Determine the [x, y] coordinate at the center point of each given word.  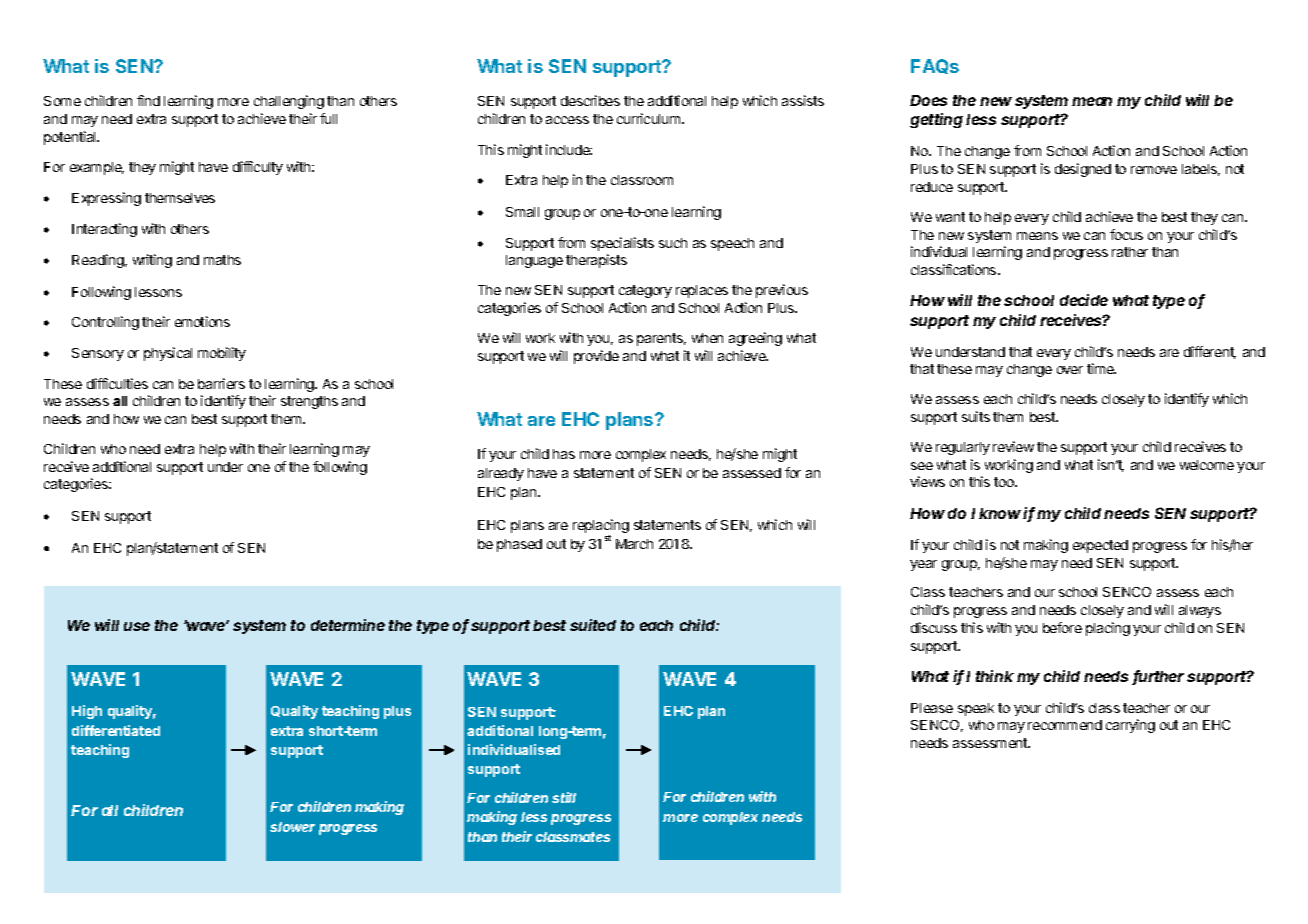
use [137, 626]
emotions [202, 321]
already [501, 474]
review [1013, 446]
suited [593, 625]
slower [292, 827]
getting [936, 120]
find [148, 100]
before [1062, 627]
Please [932, 708]
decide [1084, 300]
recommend [1065, 725]
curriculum [650, 118]
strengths [309, 402]
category [645, 291]
